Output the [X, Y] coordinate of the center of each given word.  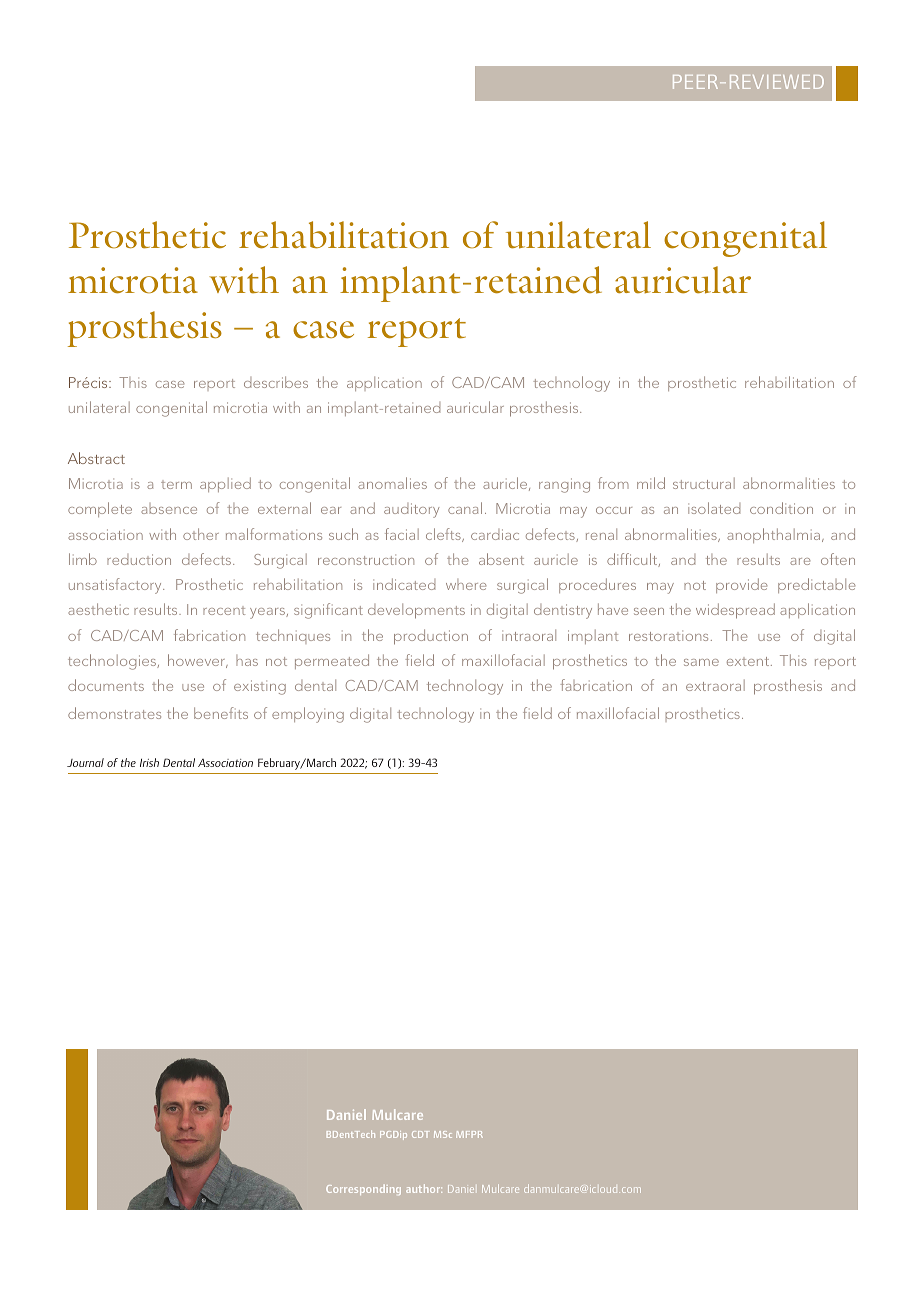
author [424, 1188]
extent [749, 661]
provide [742, 585]
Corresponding [363, 1190]
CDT [420, 1134]
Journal [85, 762]
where [466, 584]
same [701, 662]
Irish [149, 762]
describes [276, 382]
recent [224, 610]
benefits [221, 713]
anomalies [392, 483]
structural [704, 483]
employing [308, 715]
